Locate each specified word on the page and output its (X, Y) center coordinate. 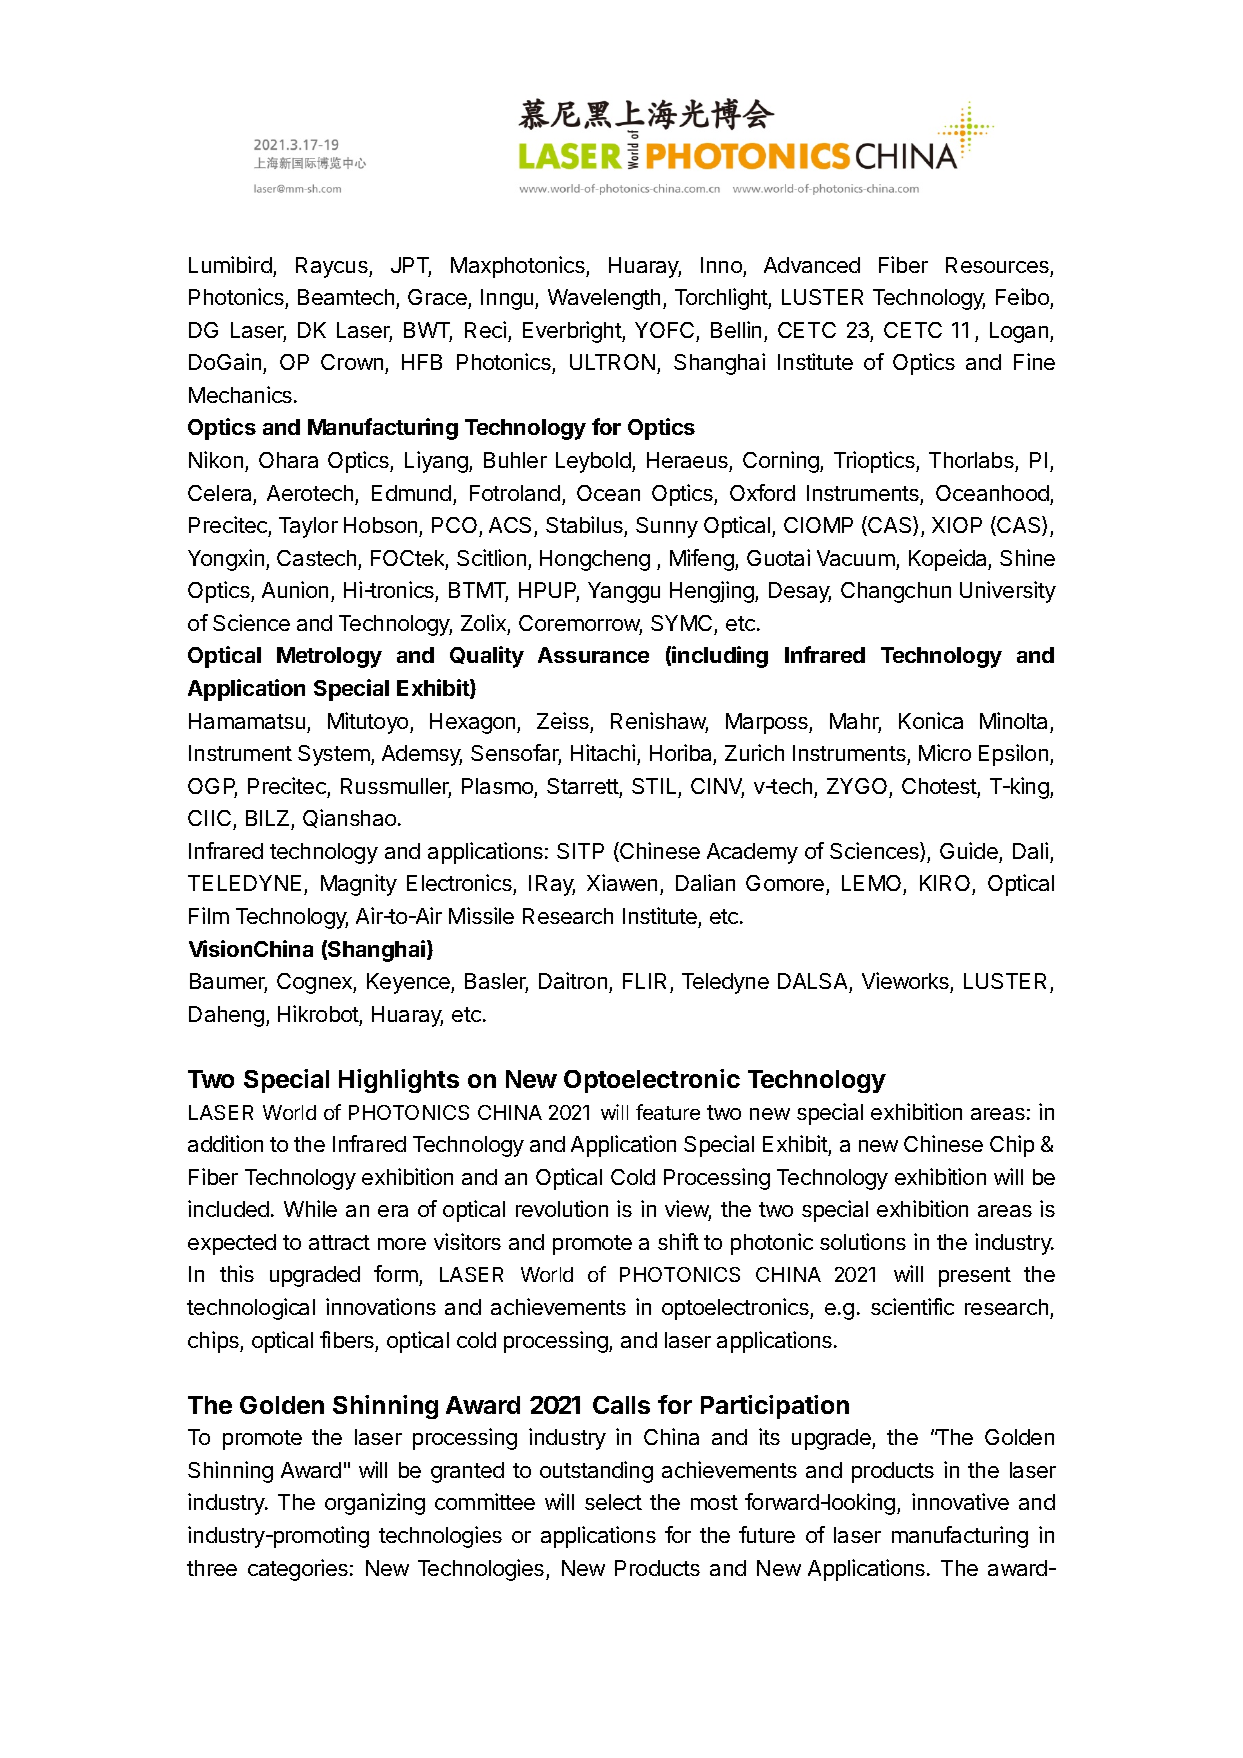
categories (298, 1570)
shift (678, 1241)
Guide (969, 850)
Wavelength (604, 299)
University (1008, 592)
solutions (863, 1241)
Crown (352, 362)
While (310, 1208)
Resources (997, 265)
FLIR (644, 981)
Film (209, 915)
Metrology (329, 657)
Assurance (593, 655)
